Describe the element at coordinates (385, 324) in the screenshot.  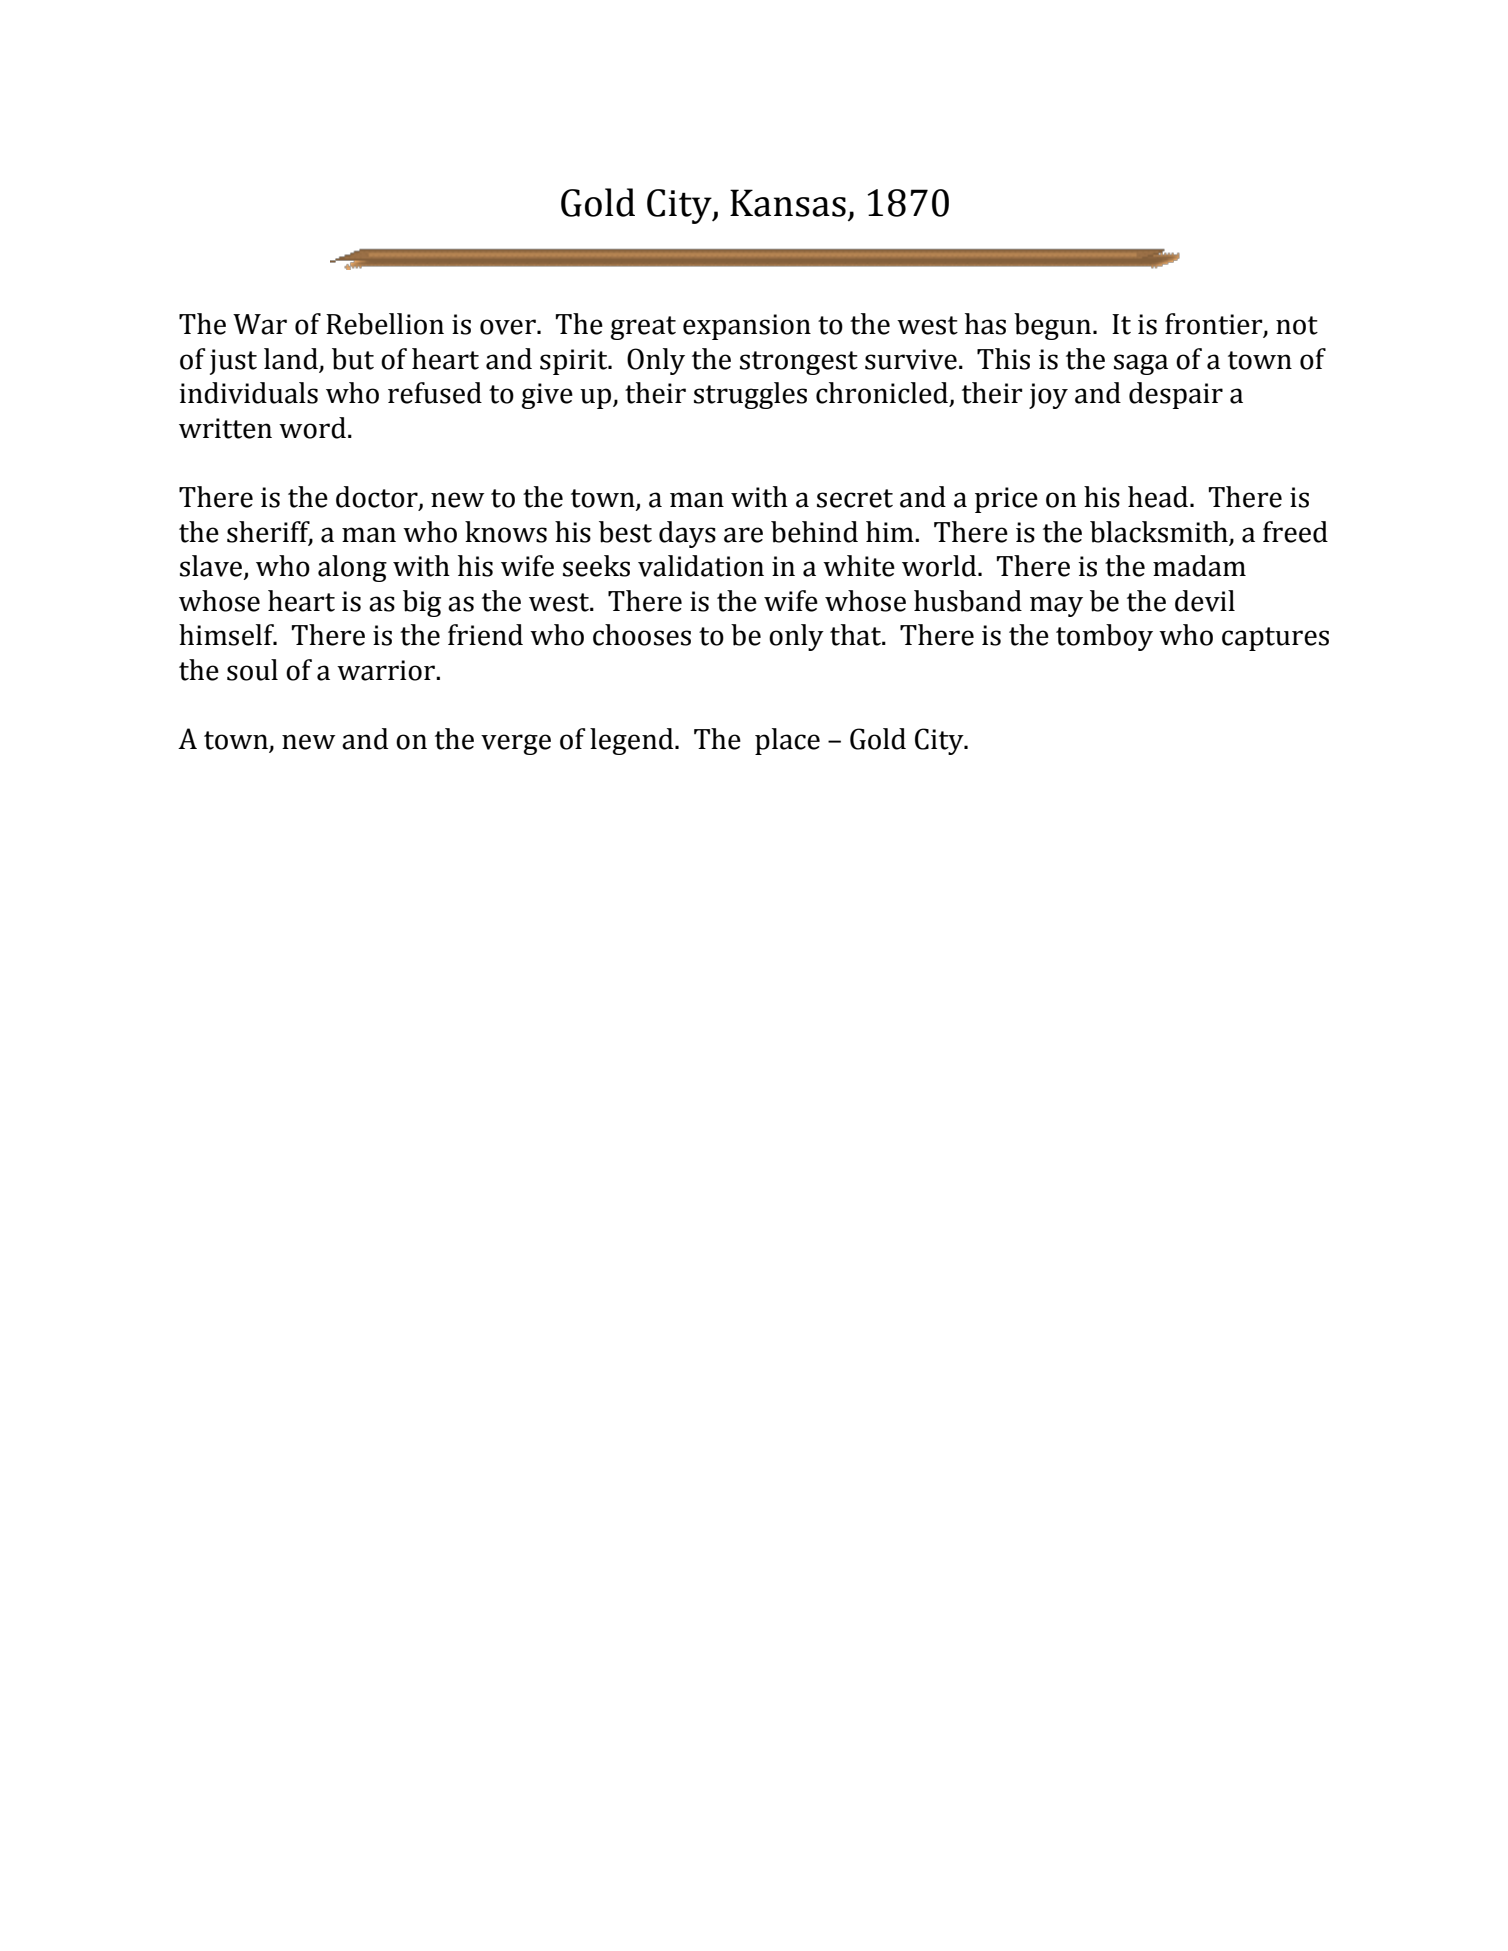
I see `Rebellion` at that location.
